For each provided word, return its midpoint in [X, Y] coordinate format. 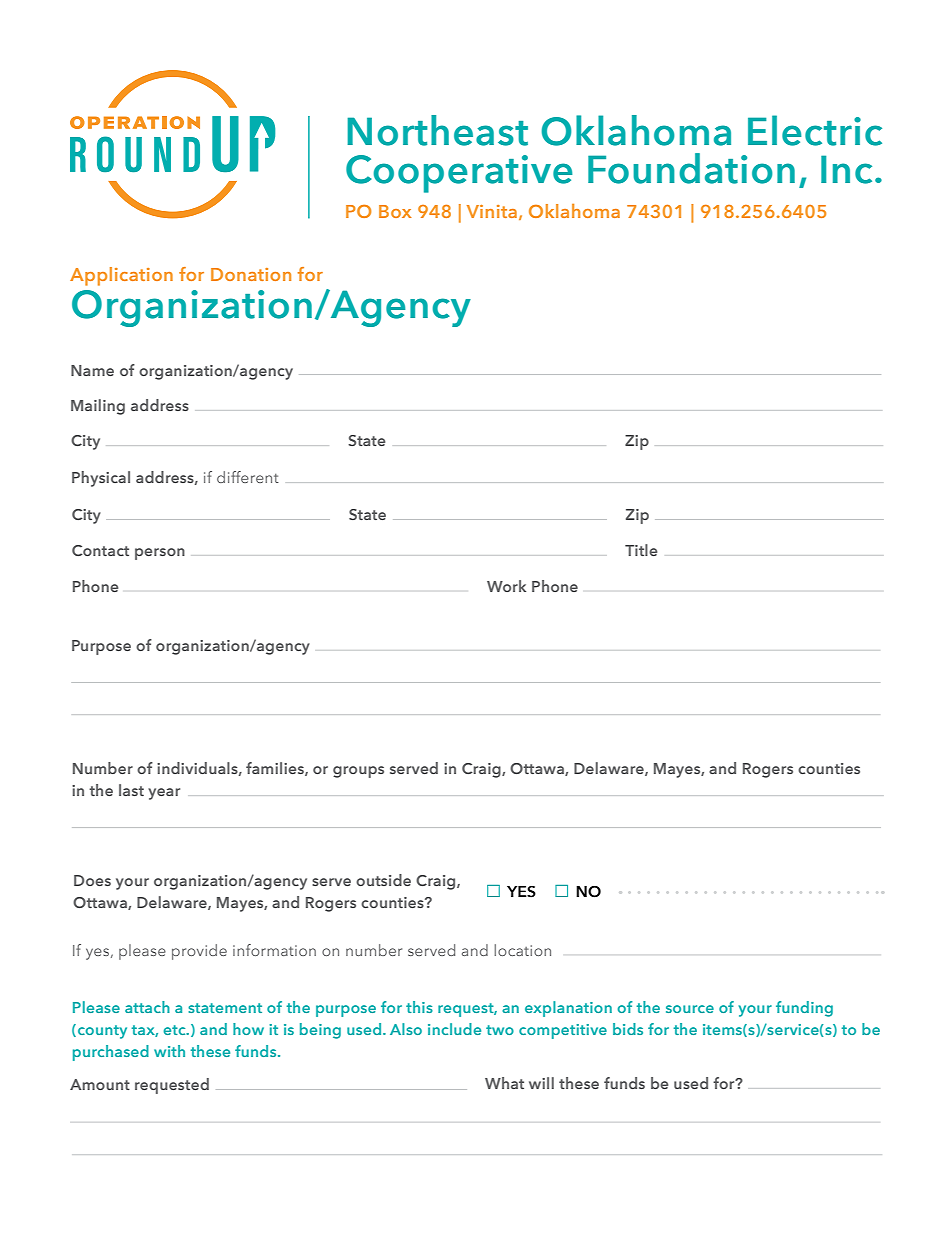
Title [641, 550]
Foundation [691, 168]
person [160, 554]
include [454, 1029]
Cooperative [459, 174]
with [169, 1051]
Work [506, 586]
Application [121, 276]
